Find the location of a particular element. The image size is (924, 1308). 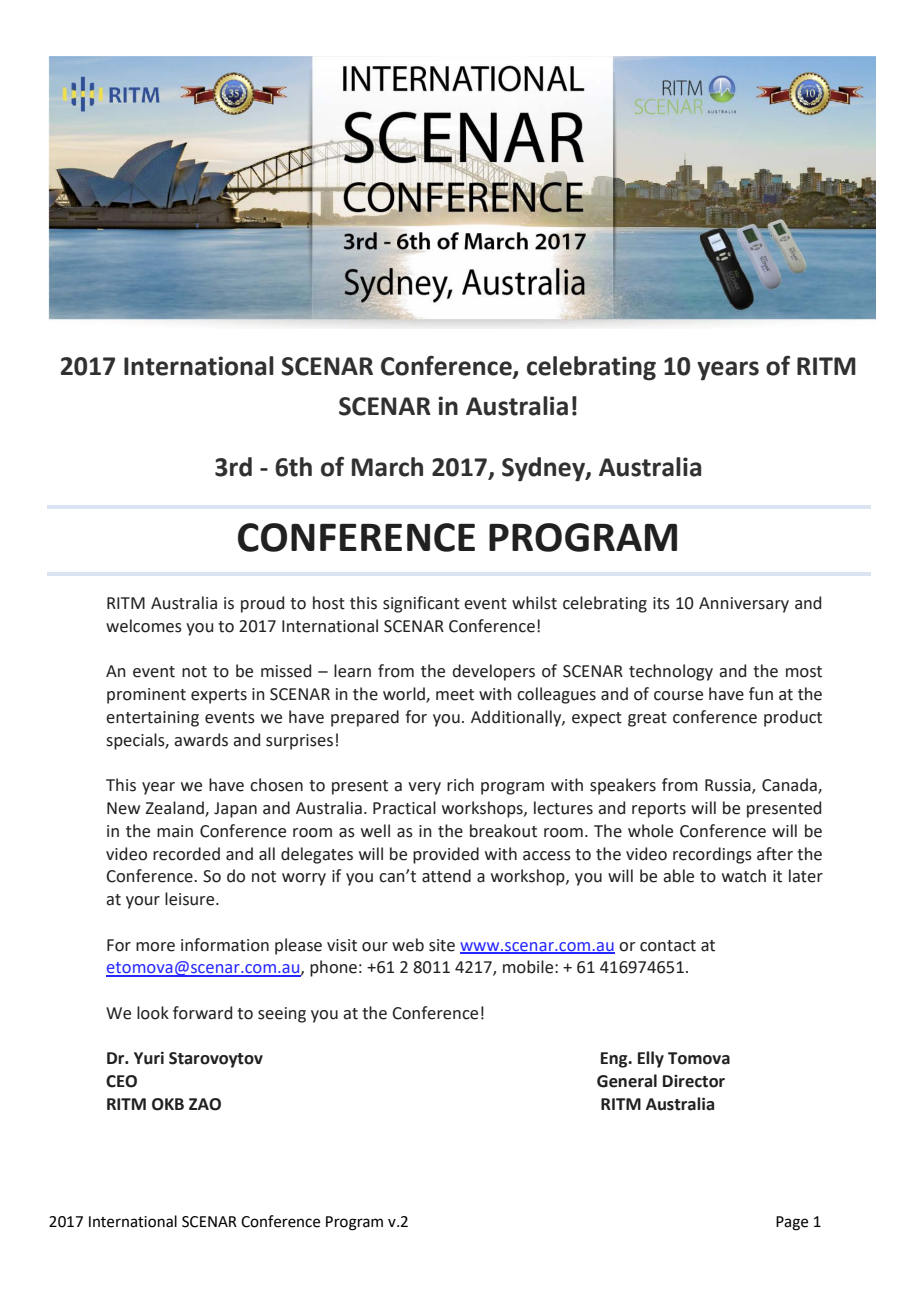

Eng is located at coordinates (615, 1060).
